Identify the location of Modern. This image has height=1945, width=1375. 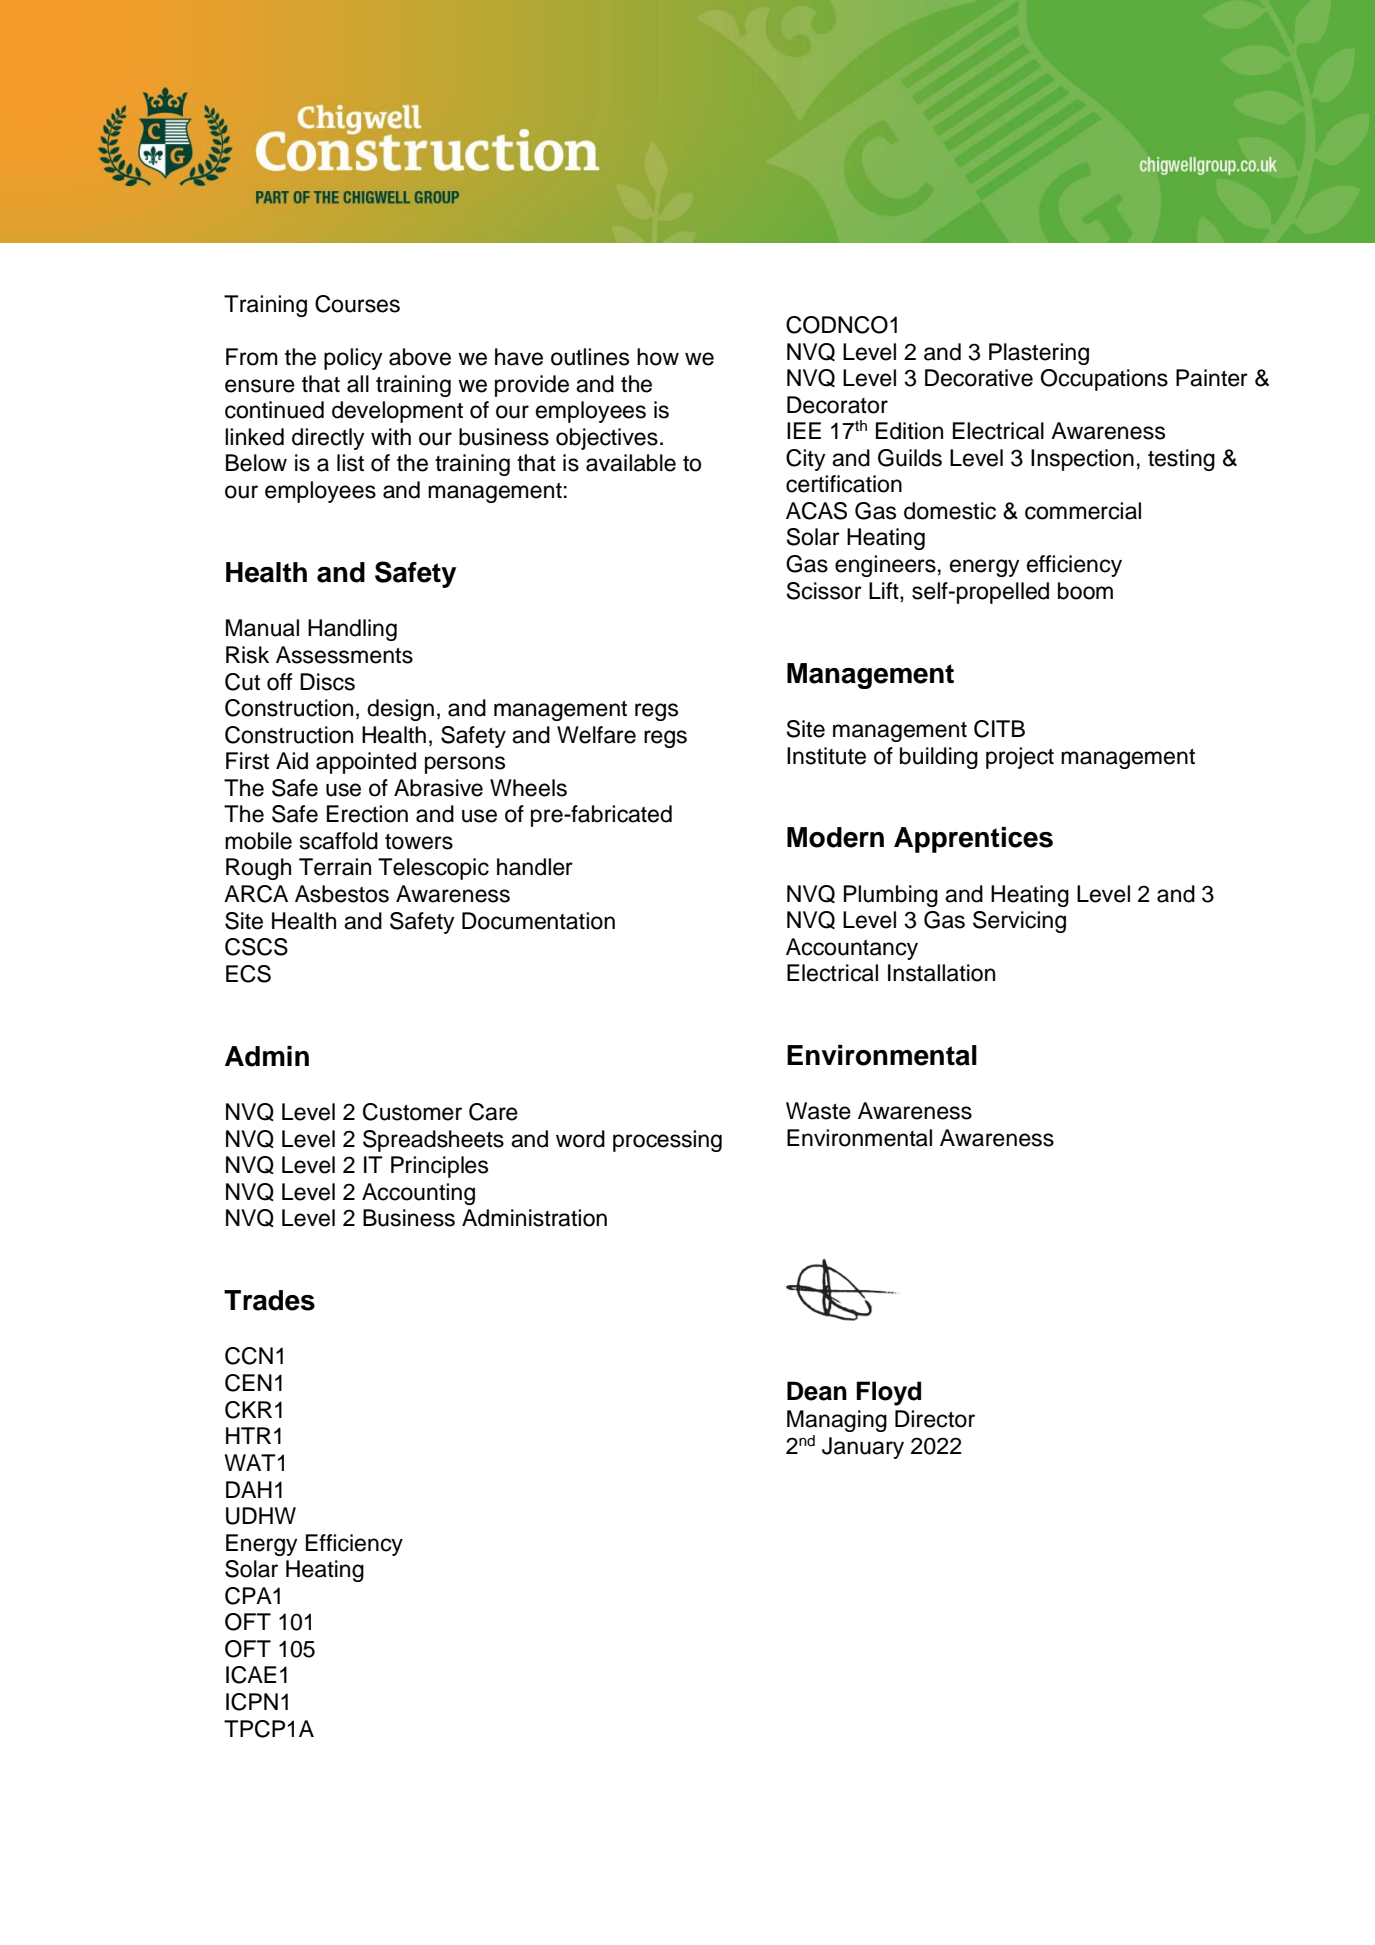
(835, 837).
